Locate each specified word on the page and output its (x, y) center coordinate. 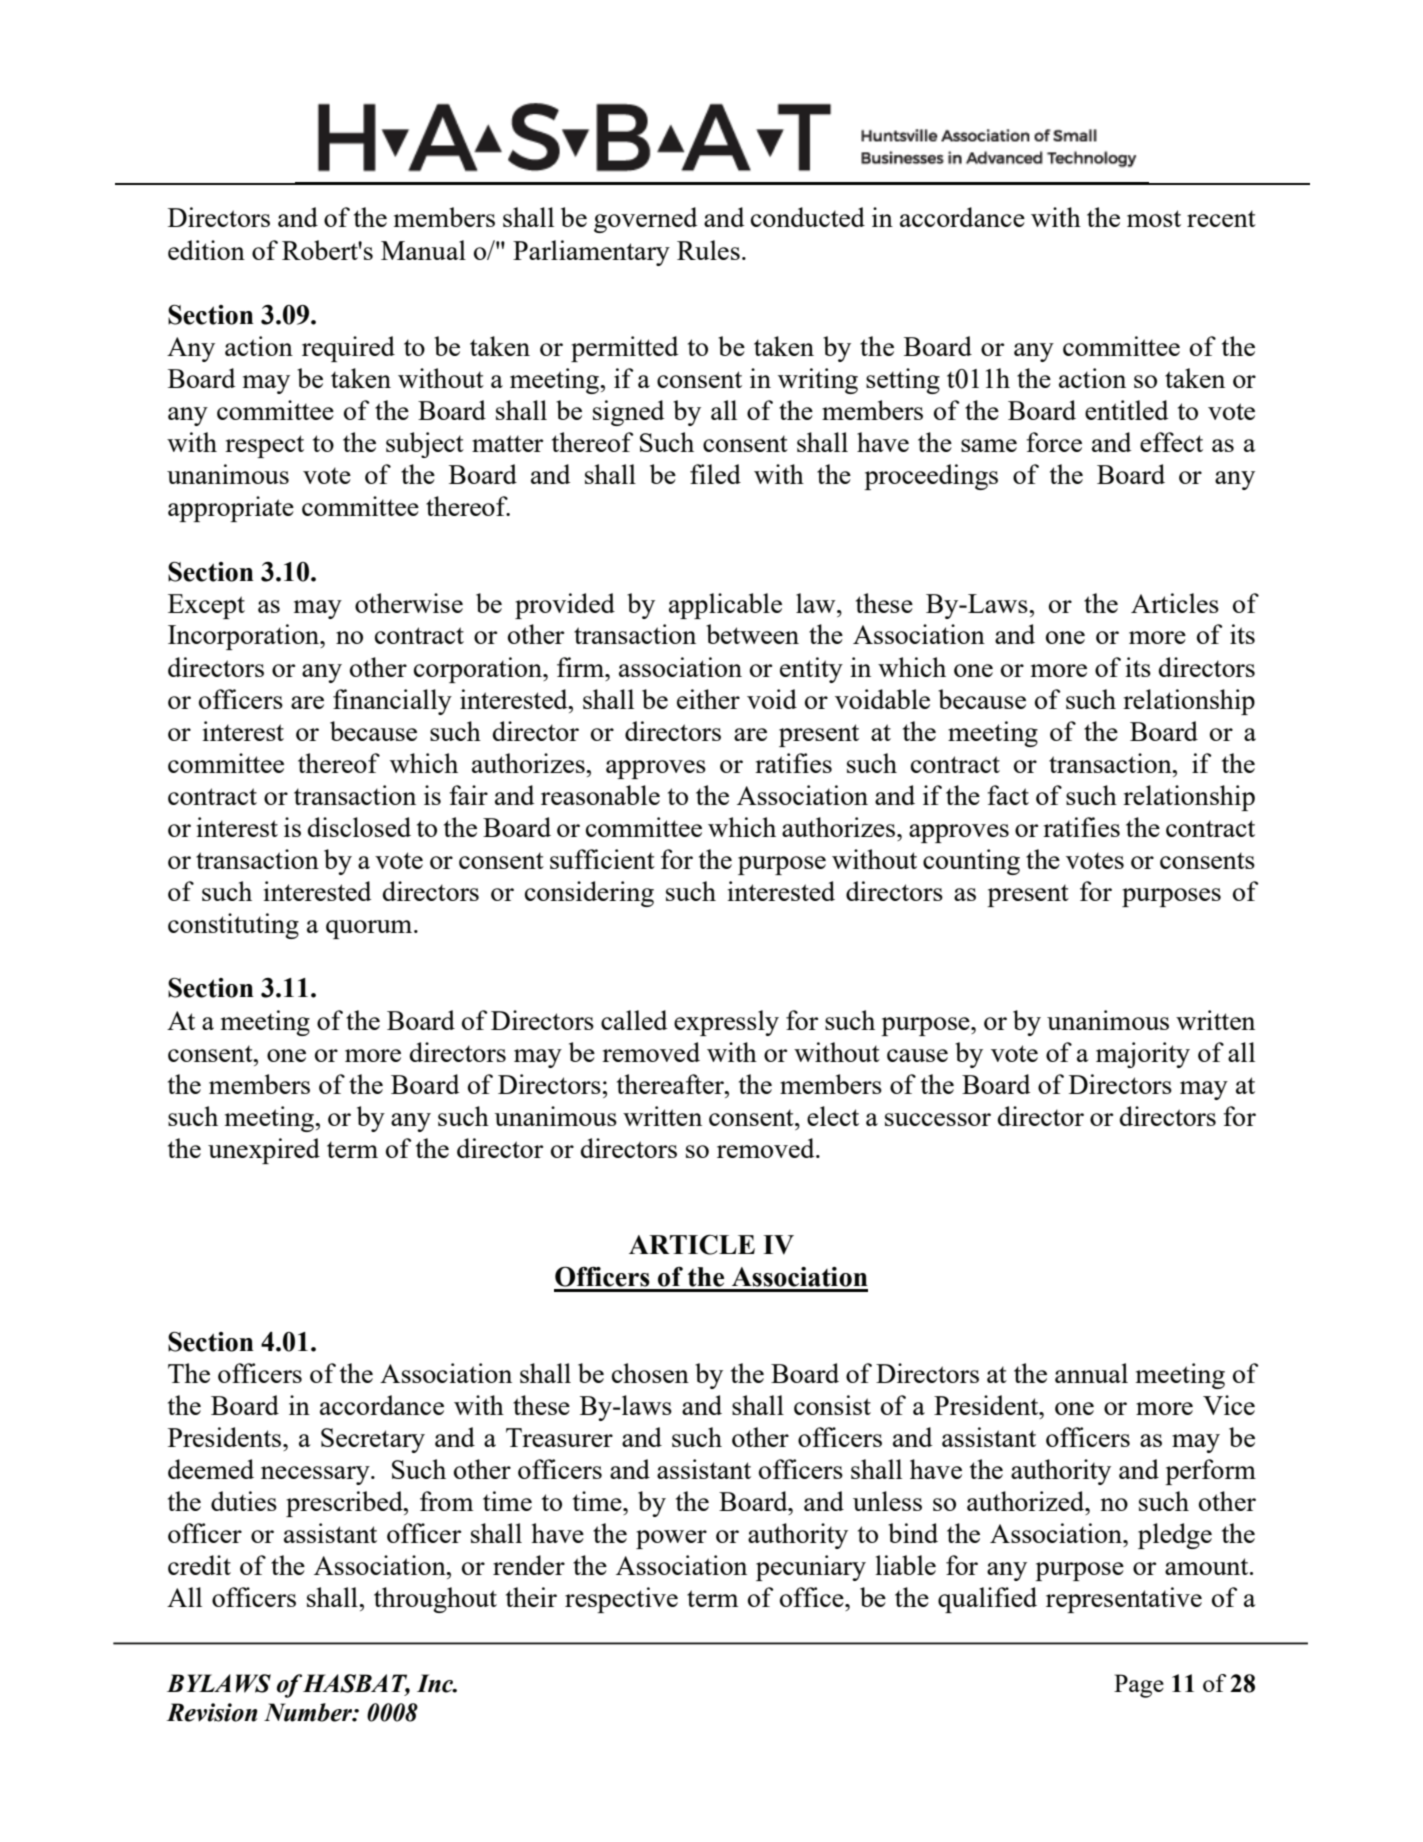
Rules (708, 250)
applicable (725, 606)
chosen (650, 1373)
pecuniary (811, 1568)
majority (1143, 1055)
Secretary (373, 1440)
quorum (370, 929)
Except (206, 606)
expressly (726, 1023)
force (1054, 442)
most (1154, 218)
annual (1091, 1373)
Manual (423, 250)
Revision (211, 1712)
